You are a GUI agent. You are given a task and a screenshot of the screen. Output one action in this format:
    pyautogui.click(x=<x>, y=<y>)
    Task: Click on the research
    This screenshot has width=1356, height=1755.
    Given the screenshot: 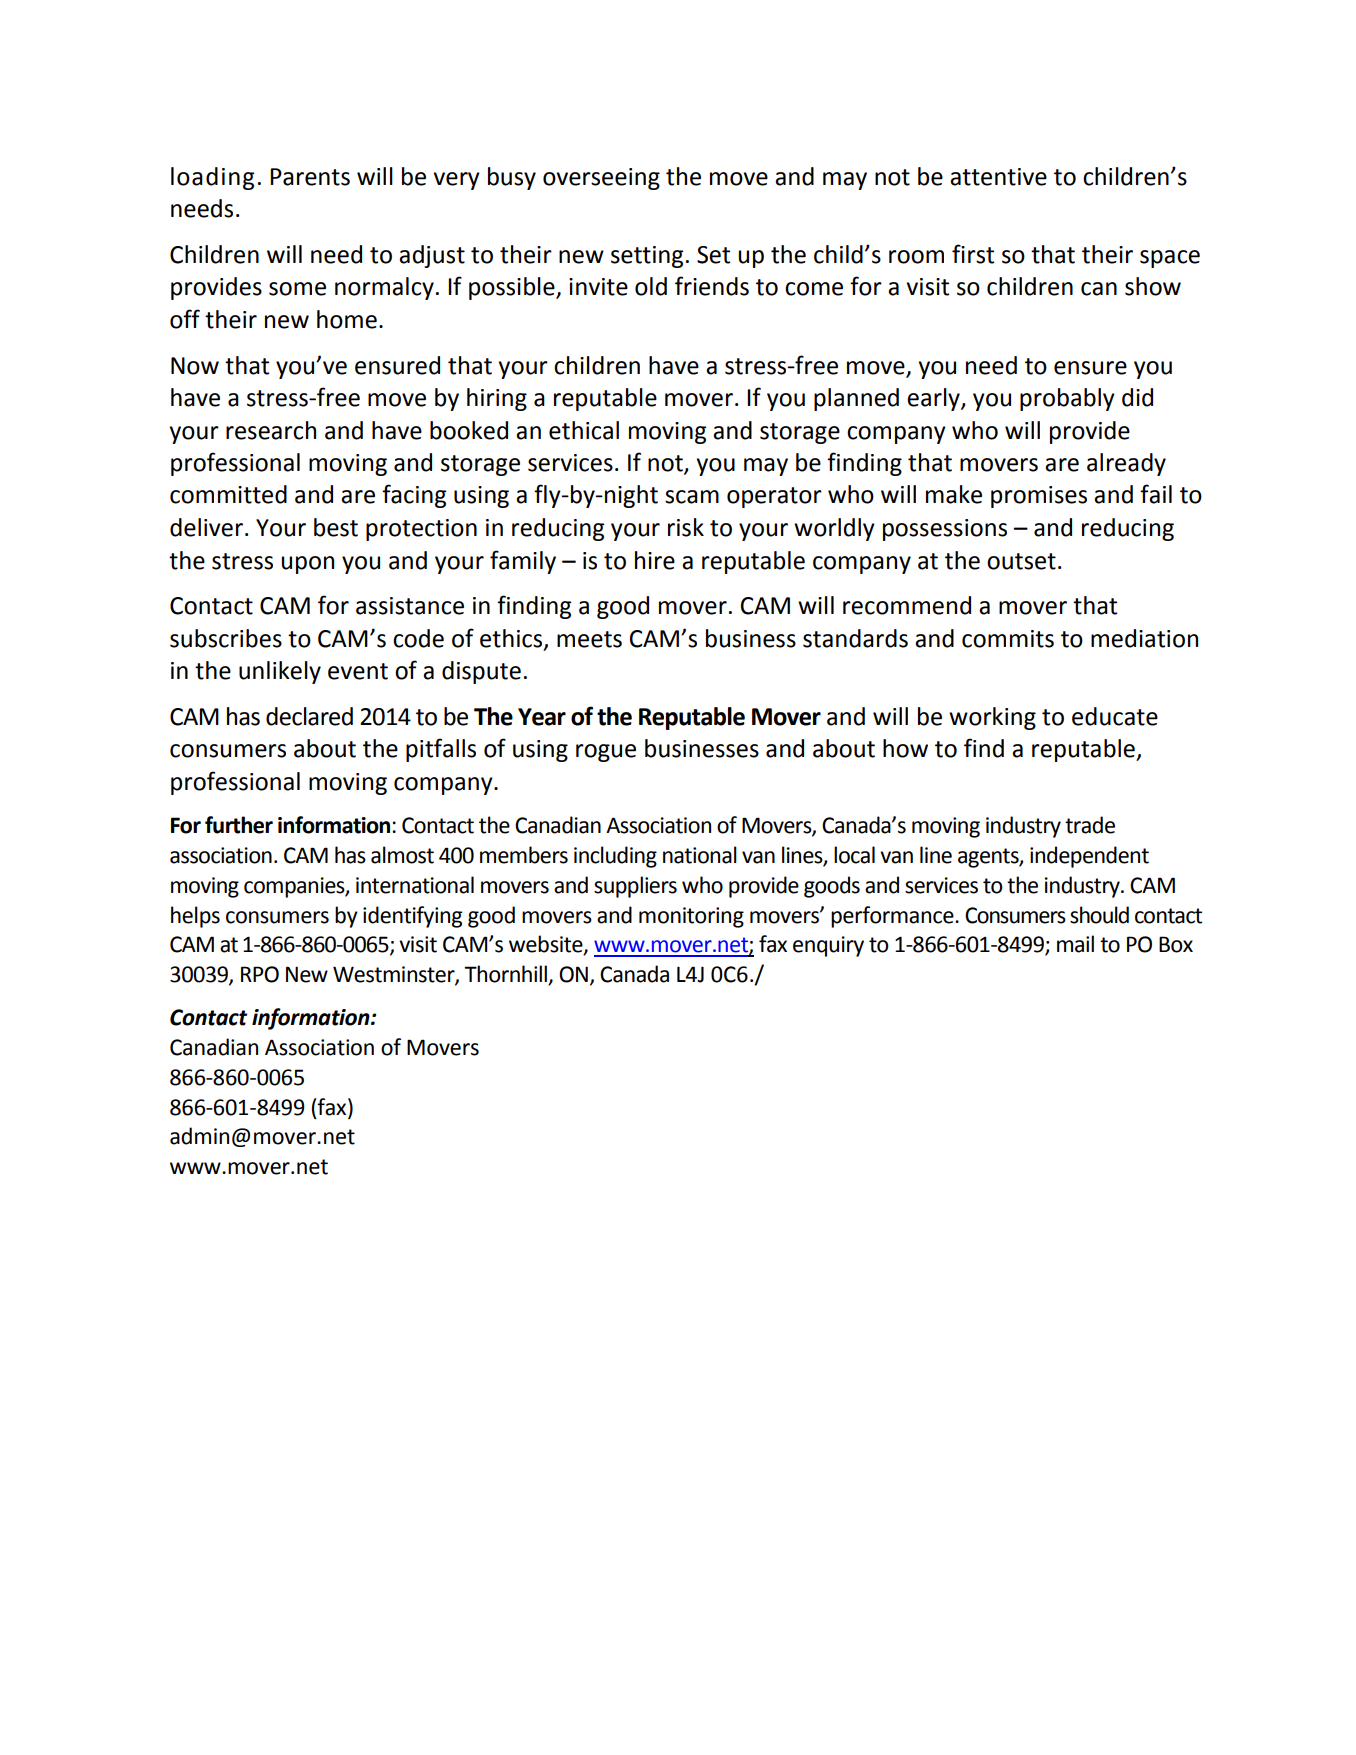 What is the action you would take?
    pyautogui.click(x=271, y=430)
